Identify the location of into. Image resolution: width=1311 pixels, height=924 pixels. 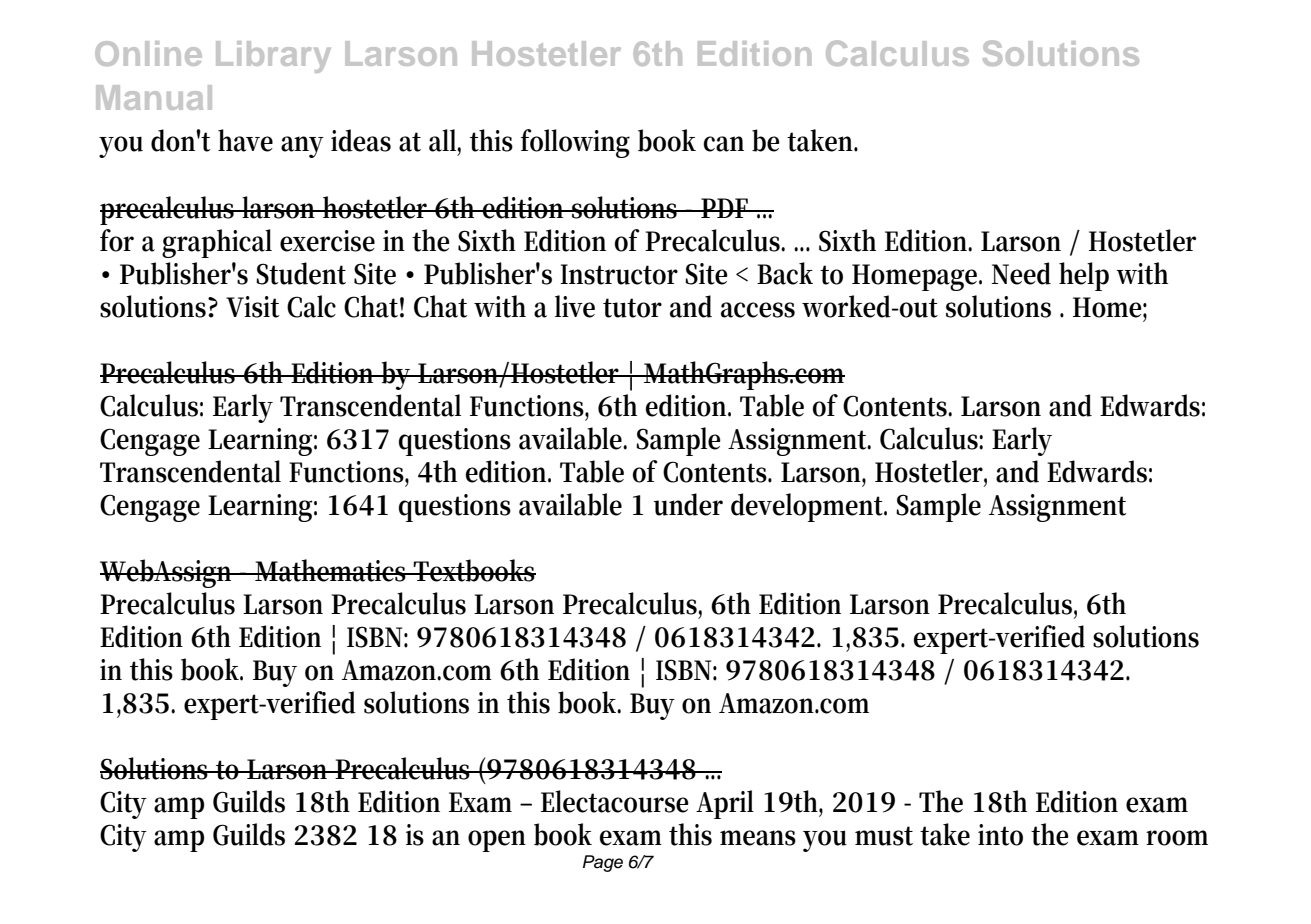
(1000, 835).
